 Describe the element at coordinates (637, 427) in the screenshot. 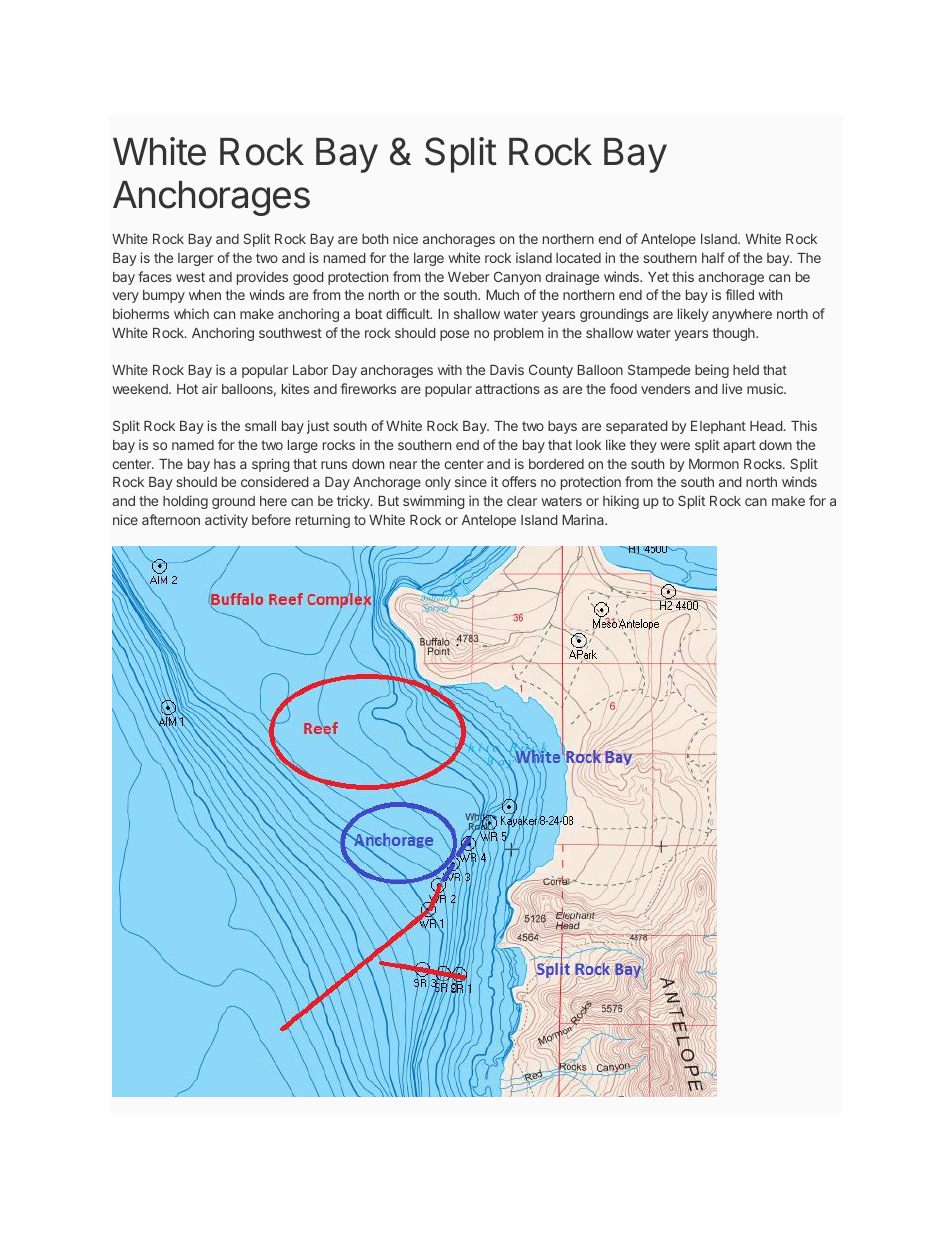

I see `separated` at that location.
